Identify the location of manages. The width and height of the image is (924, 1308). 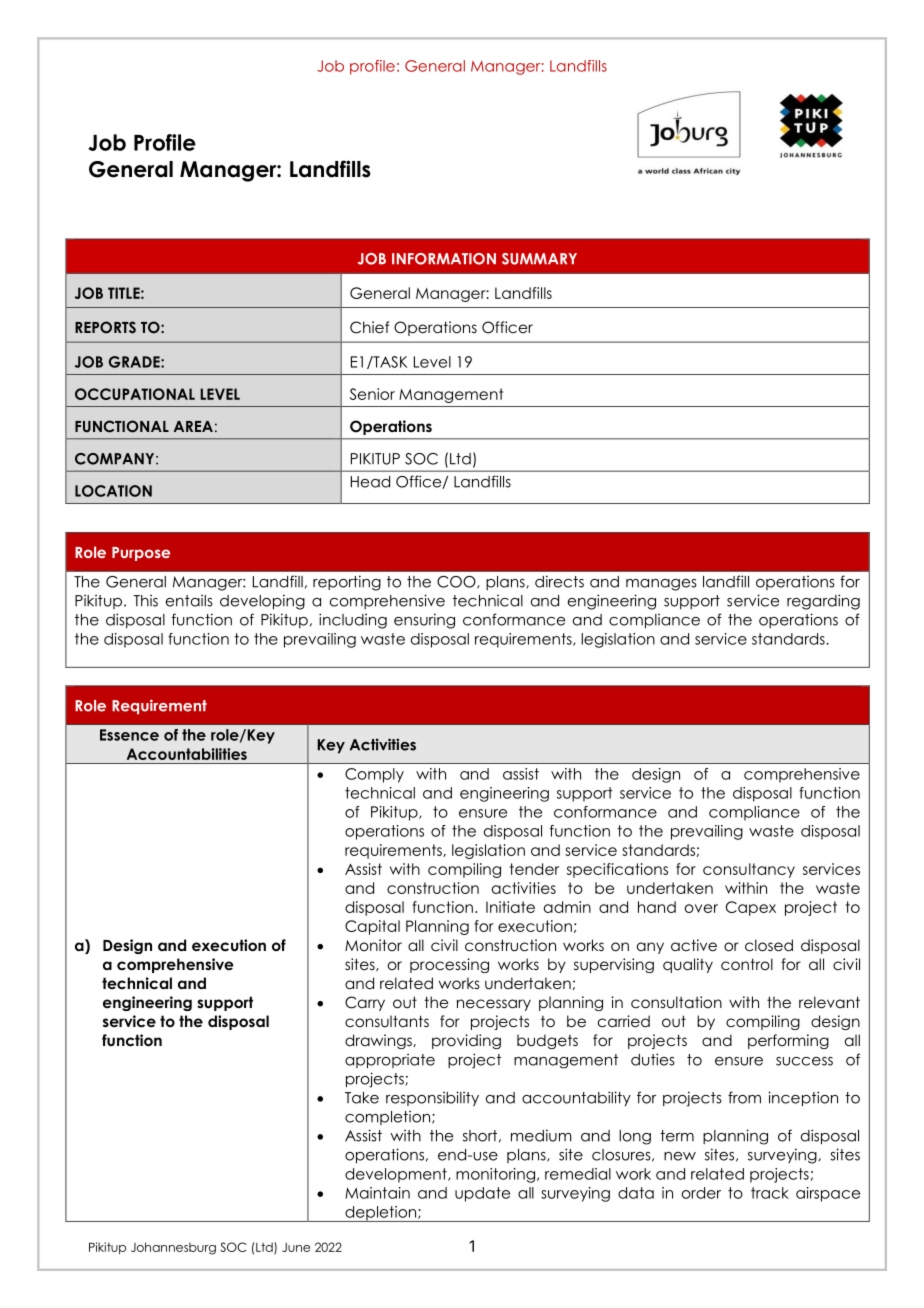
(661, 585).
